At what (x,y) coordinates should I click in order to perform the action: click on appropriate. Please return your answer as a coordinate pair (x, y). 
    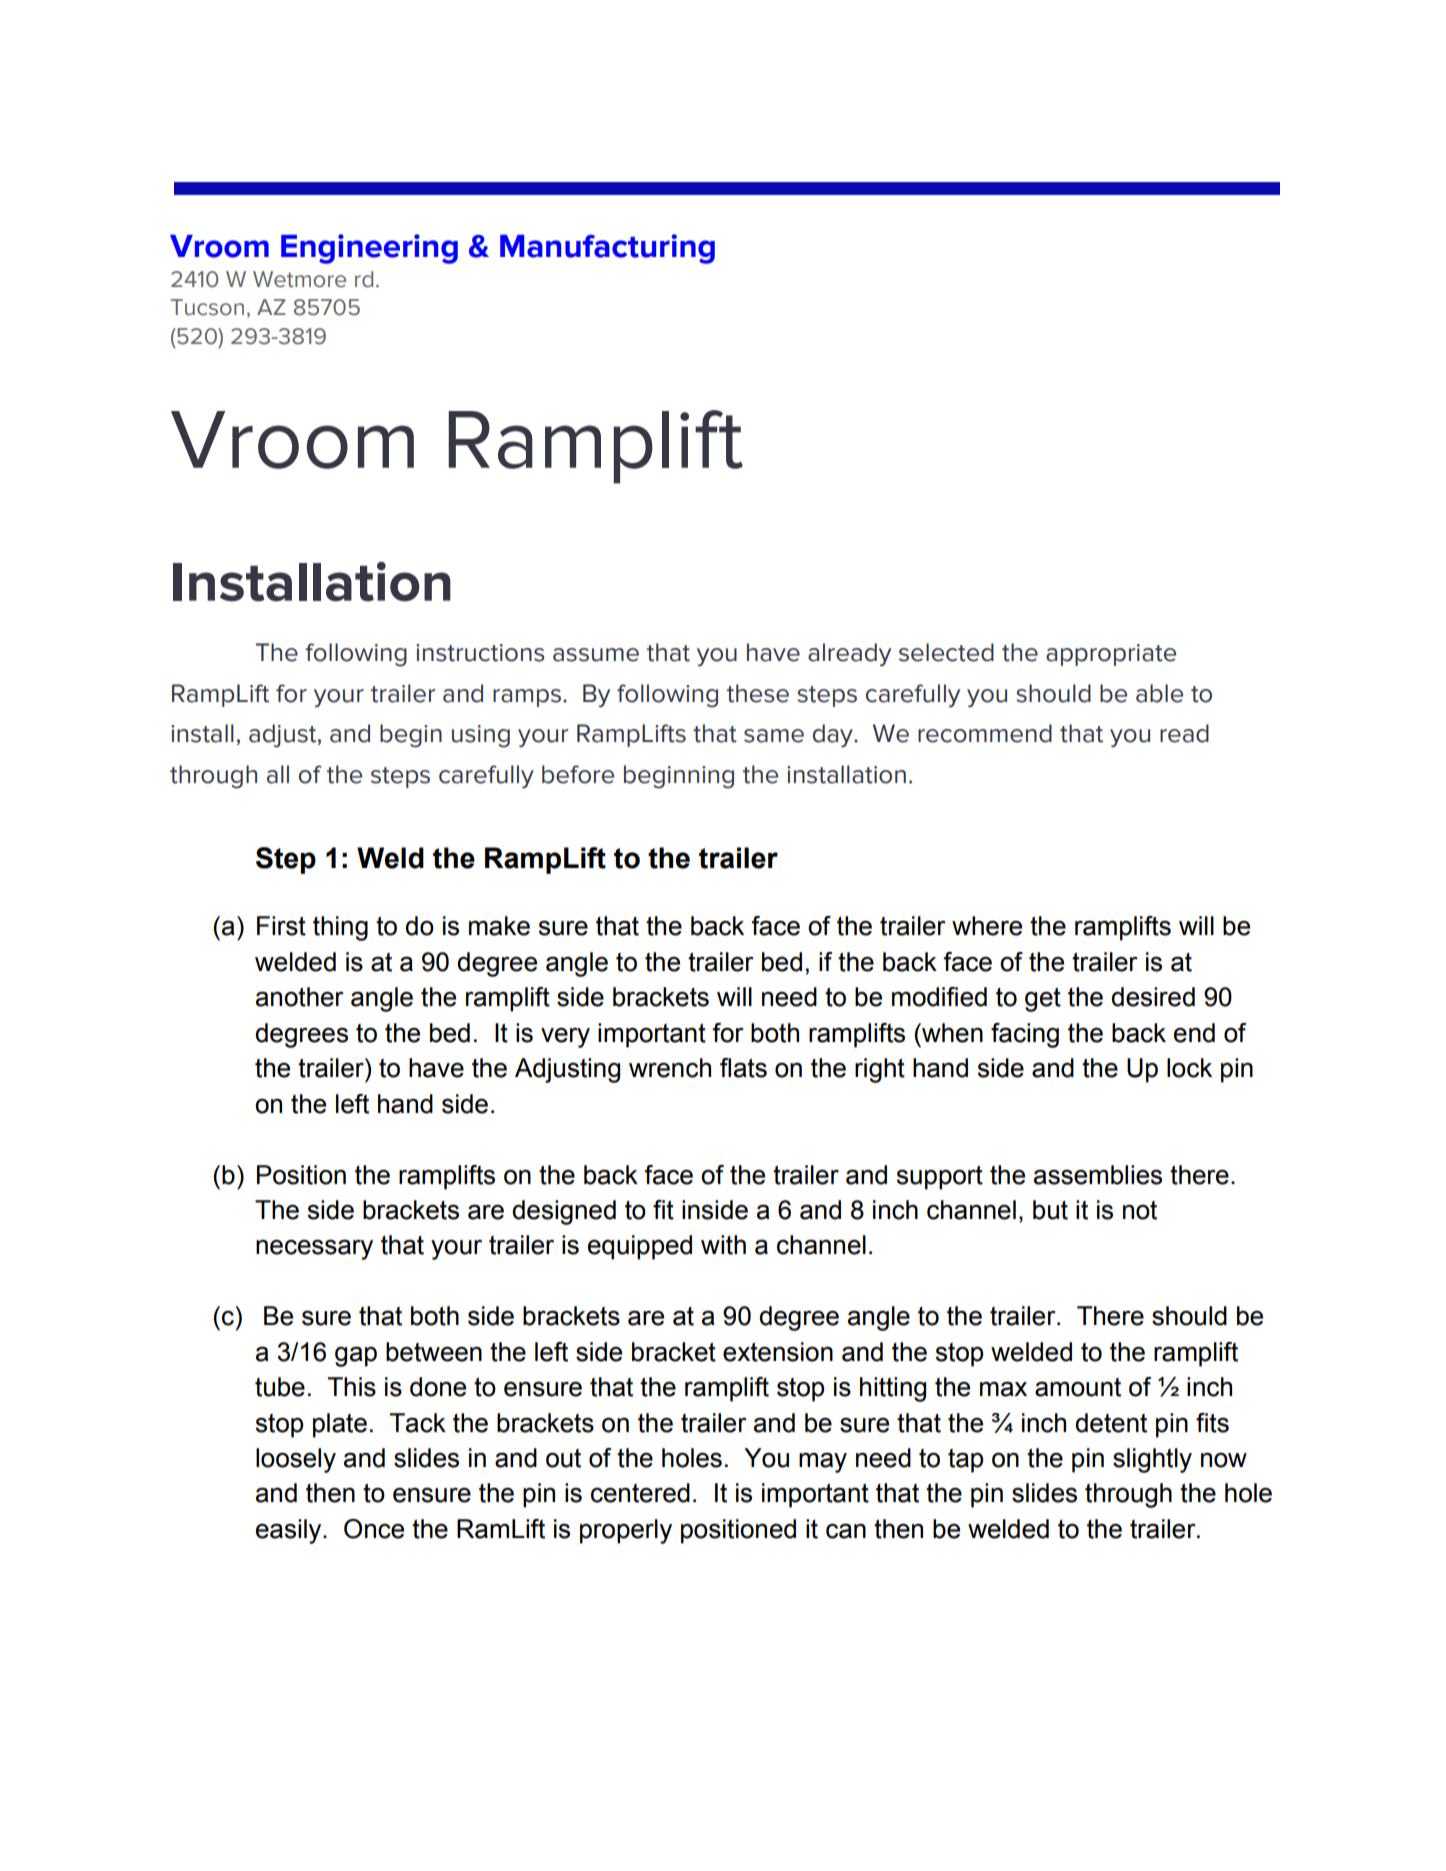
    Looking at the image, I should click on (1111, 655).
